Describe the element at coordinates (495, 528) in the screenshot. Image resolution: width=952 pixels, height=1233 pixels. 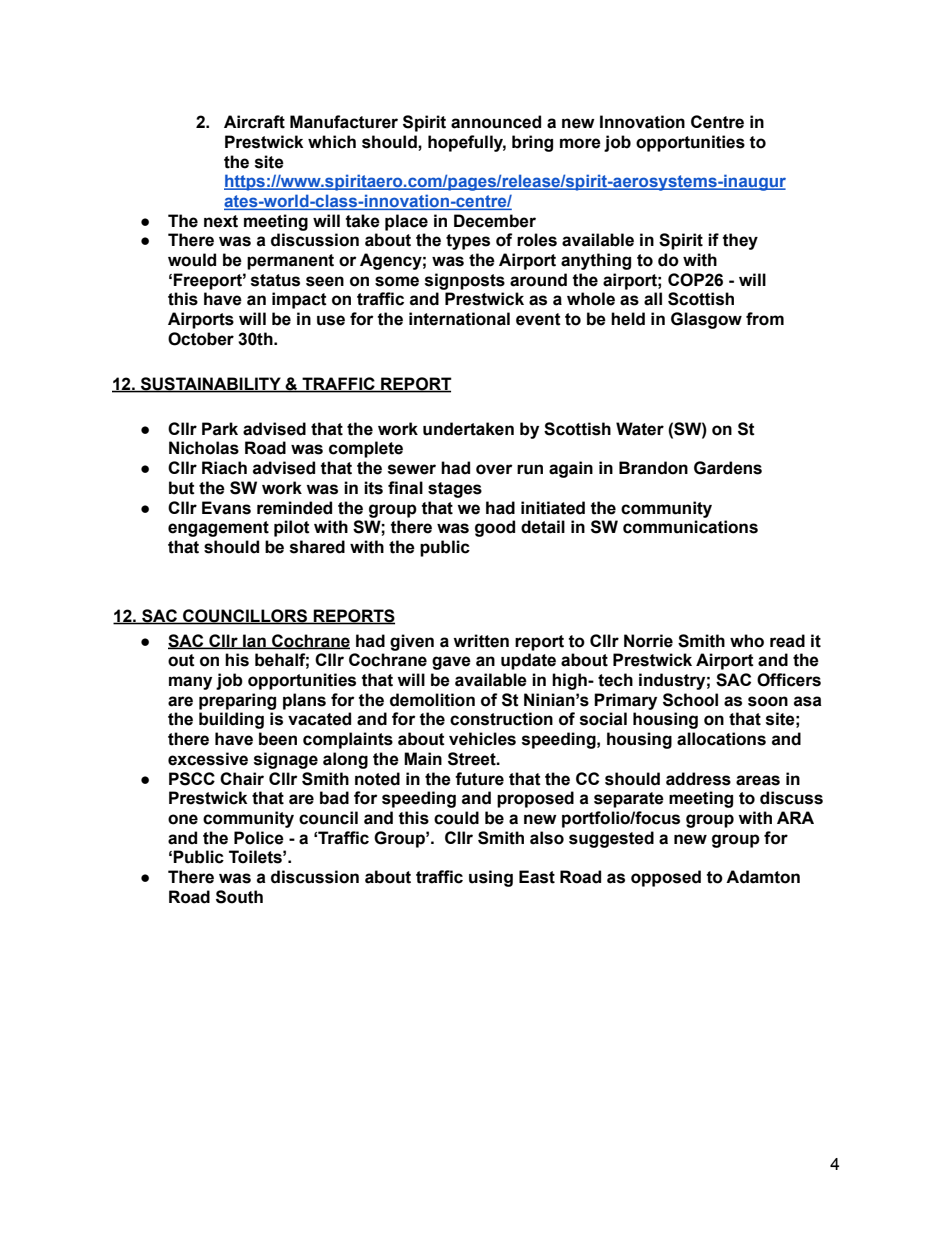
I see `good` at that location.
